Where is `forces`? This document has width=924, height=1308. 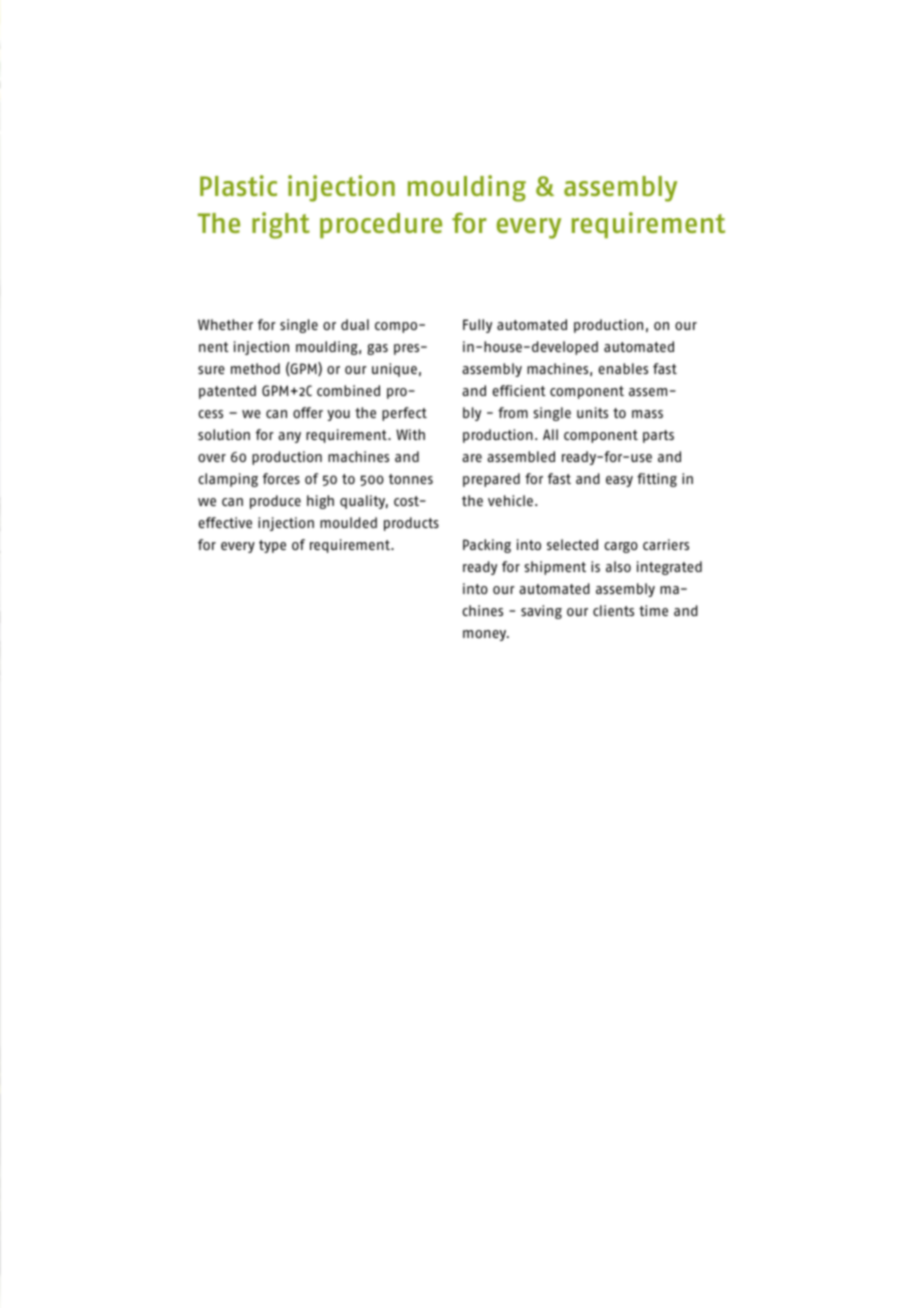 forces is located at coordinates (281, 478).
